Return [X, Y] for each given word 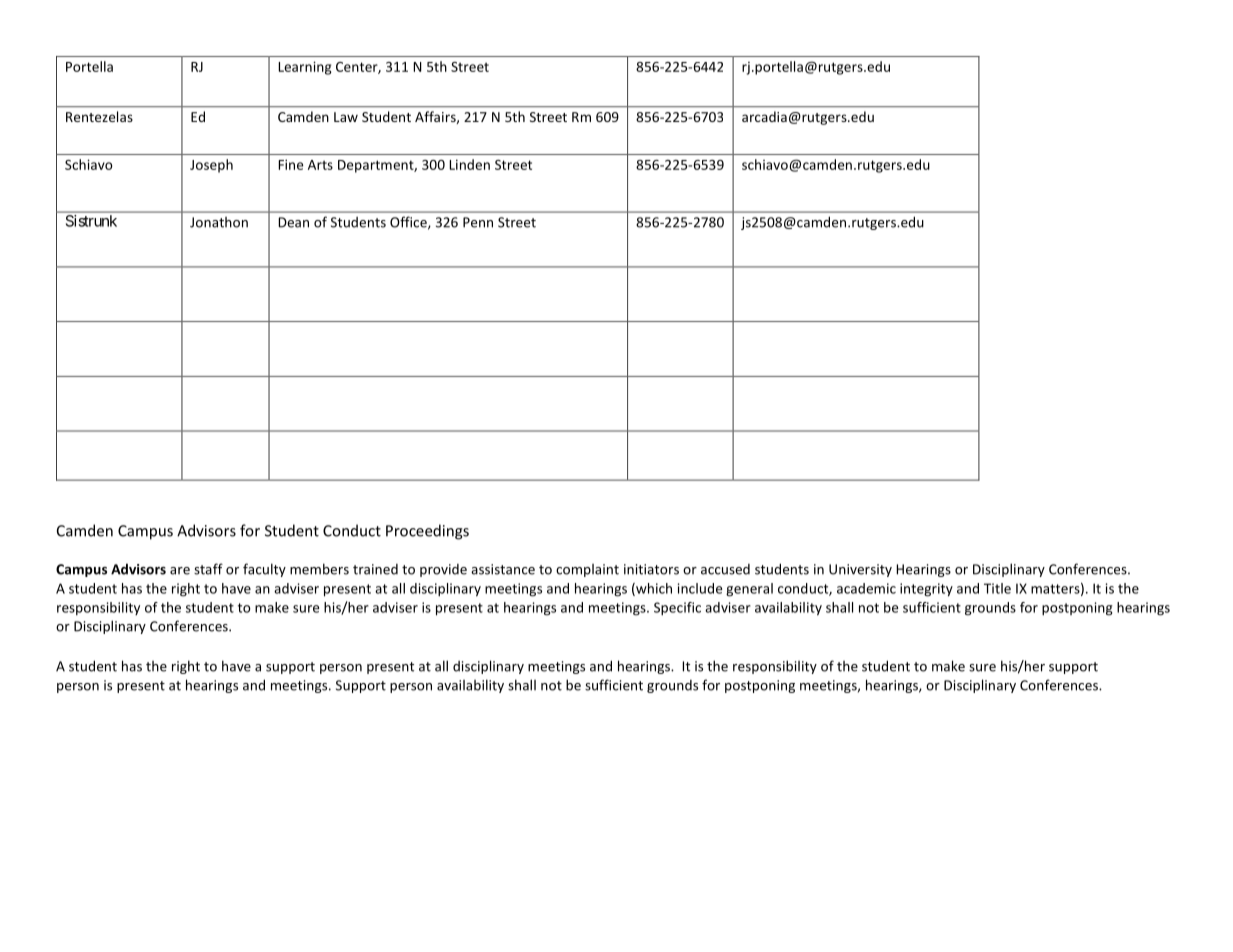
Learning [305, 68]
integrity [926, 590]
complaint [587, 570]
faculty [264, 570]
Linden [469, 164]
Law [346, 117]
